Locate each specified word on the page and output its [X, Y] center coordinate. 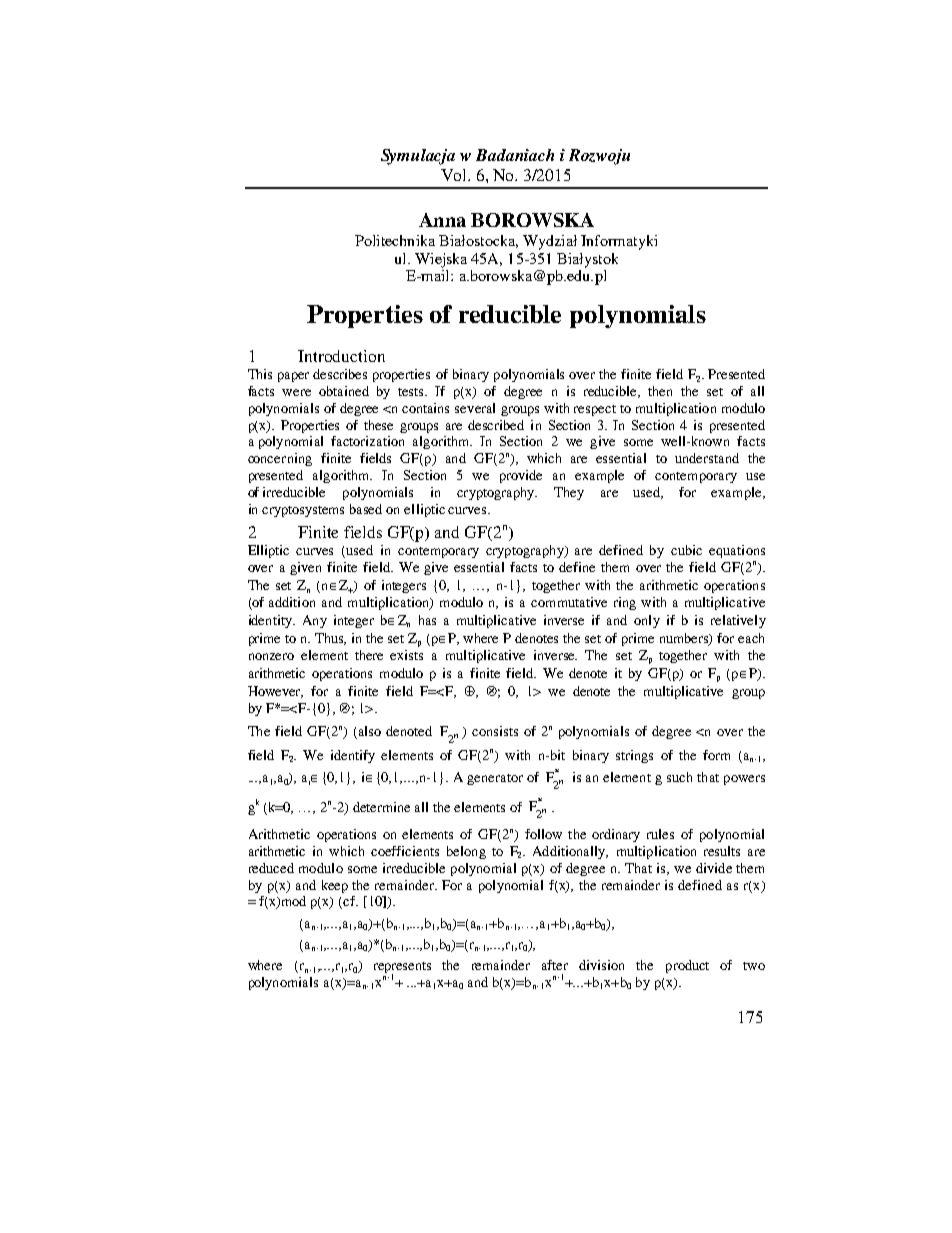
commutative [569, 602]
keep [335, 886]
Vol [455, 175]
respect [595, 410]
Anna [442, 220]
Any [315, 621]
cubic [686, 550]
